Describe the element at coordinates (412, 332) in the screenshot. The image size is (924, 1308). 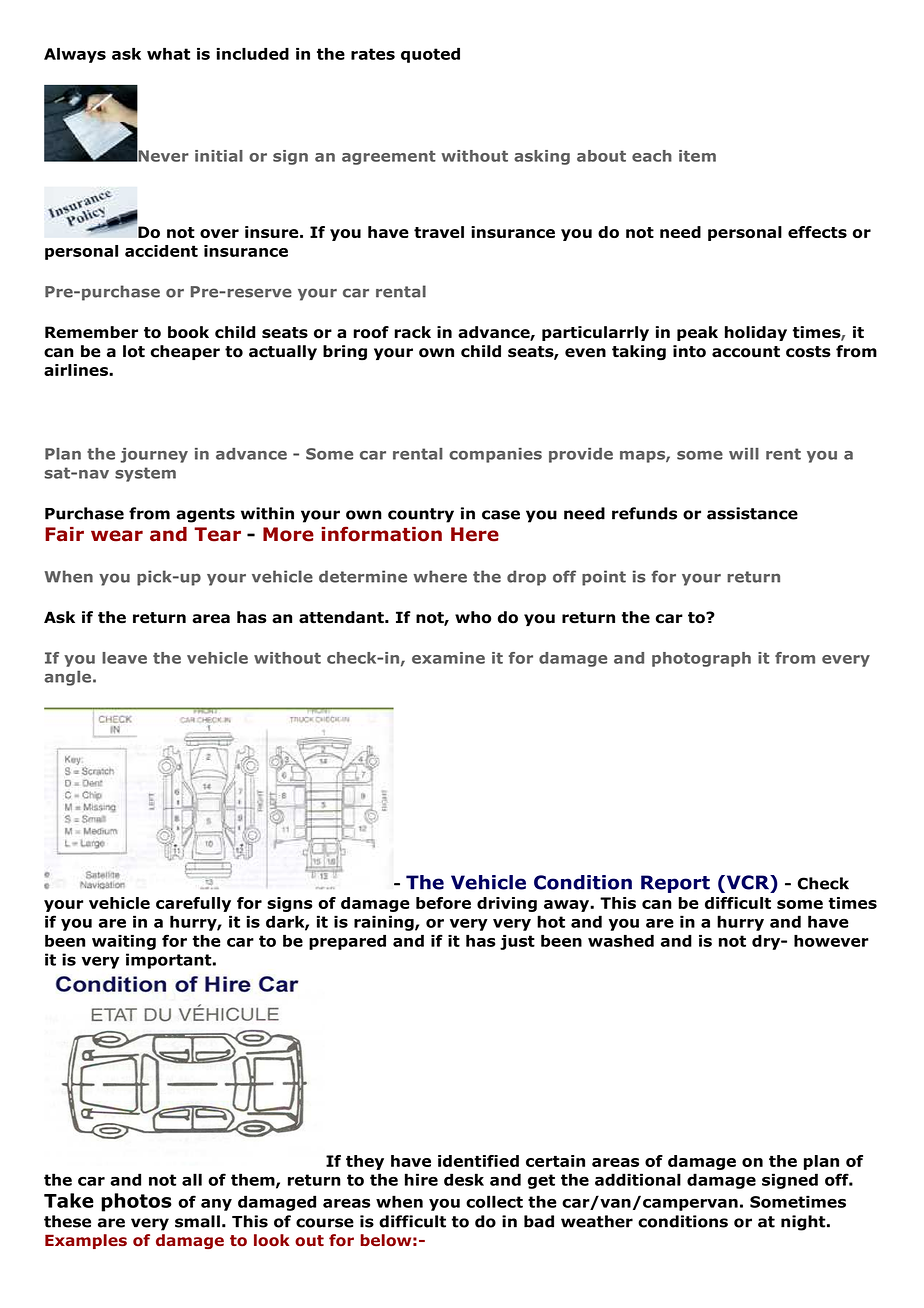
I see `rack` at that location.
